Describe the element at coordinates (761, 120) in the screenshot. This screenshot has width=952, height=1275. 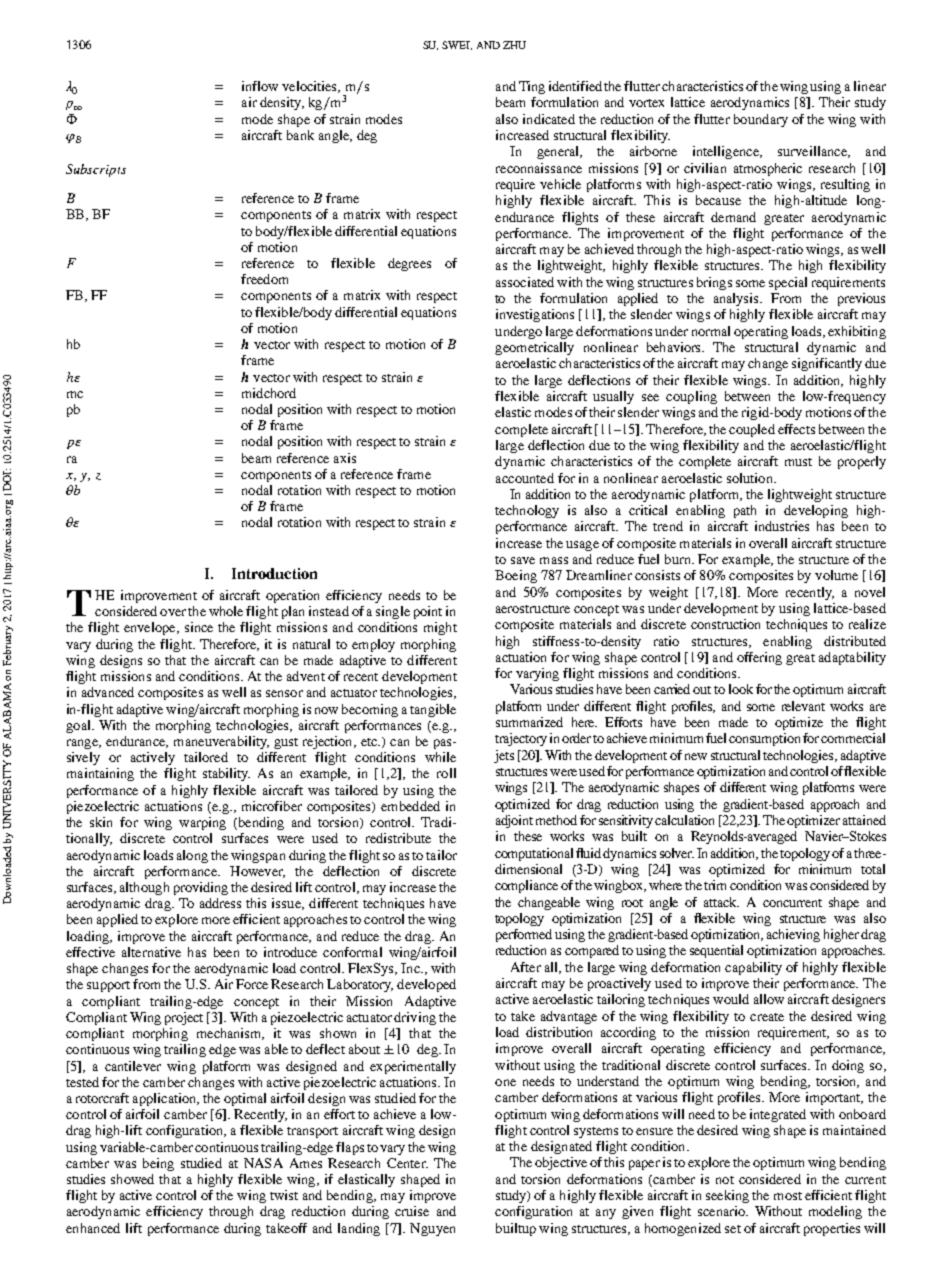
I see `boundary` at that location.
